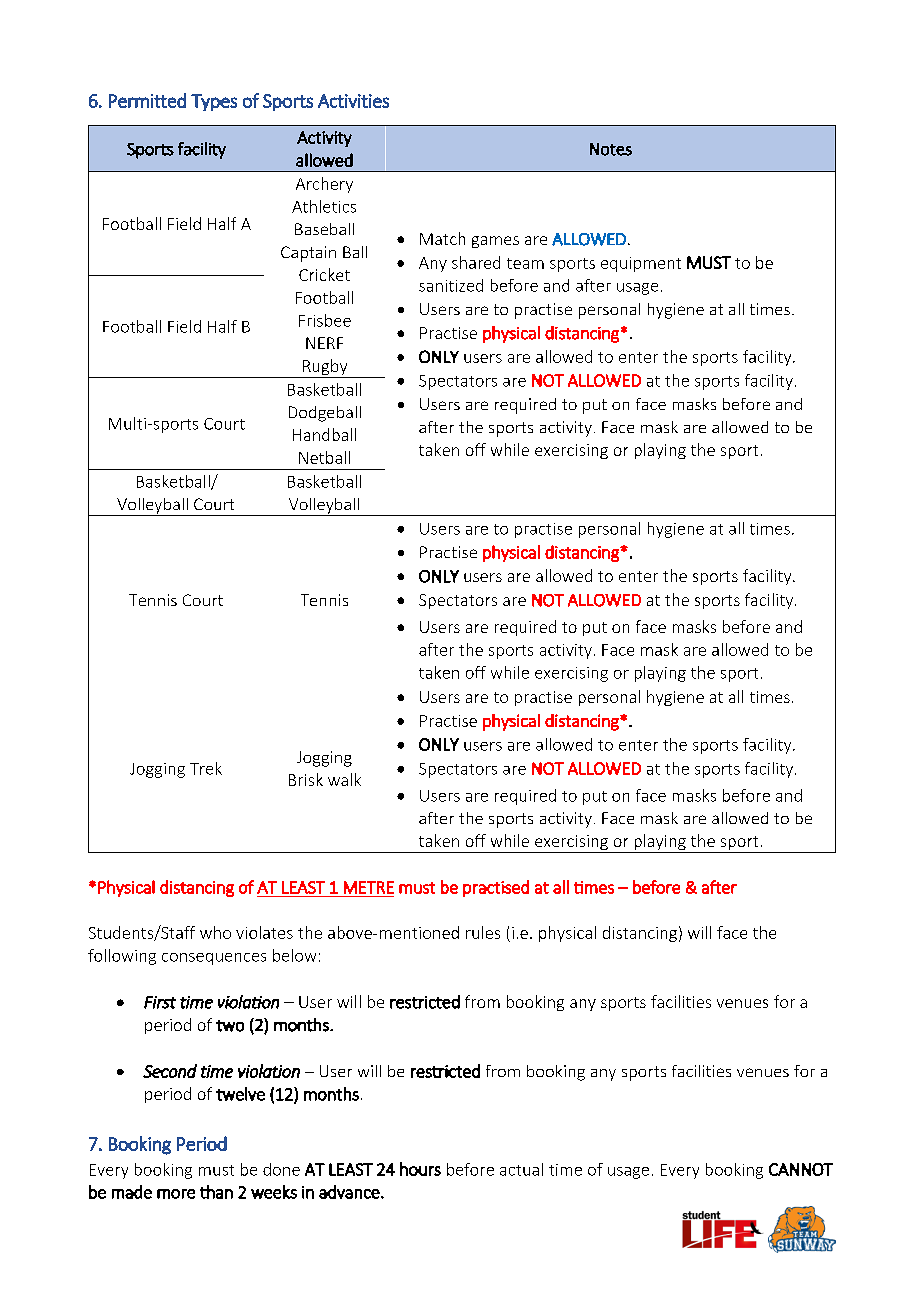  Describe the element at coordinates (641, 264) in the screenshot. I see `equipment` at that location.
